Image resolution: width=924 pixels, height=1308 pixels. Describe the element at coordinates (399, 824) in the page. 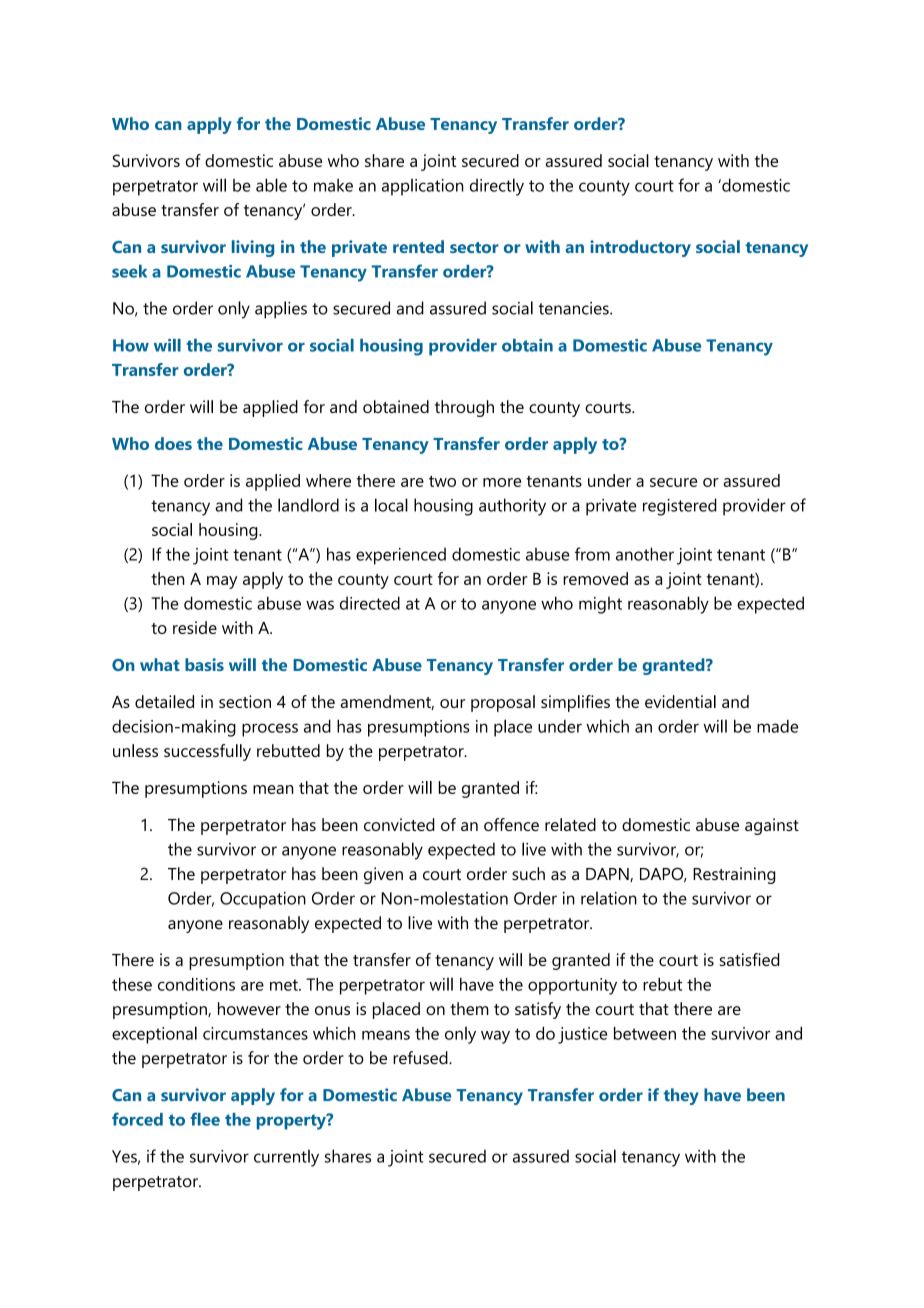

I see `convicted` at that location.
